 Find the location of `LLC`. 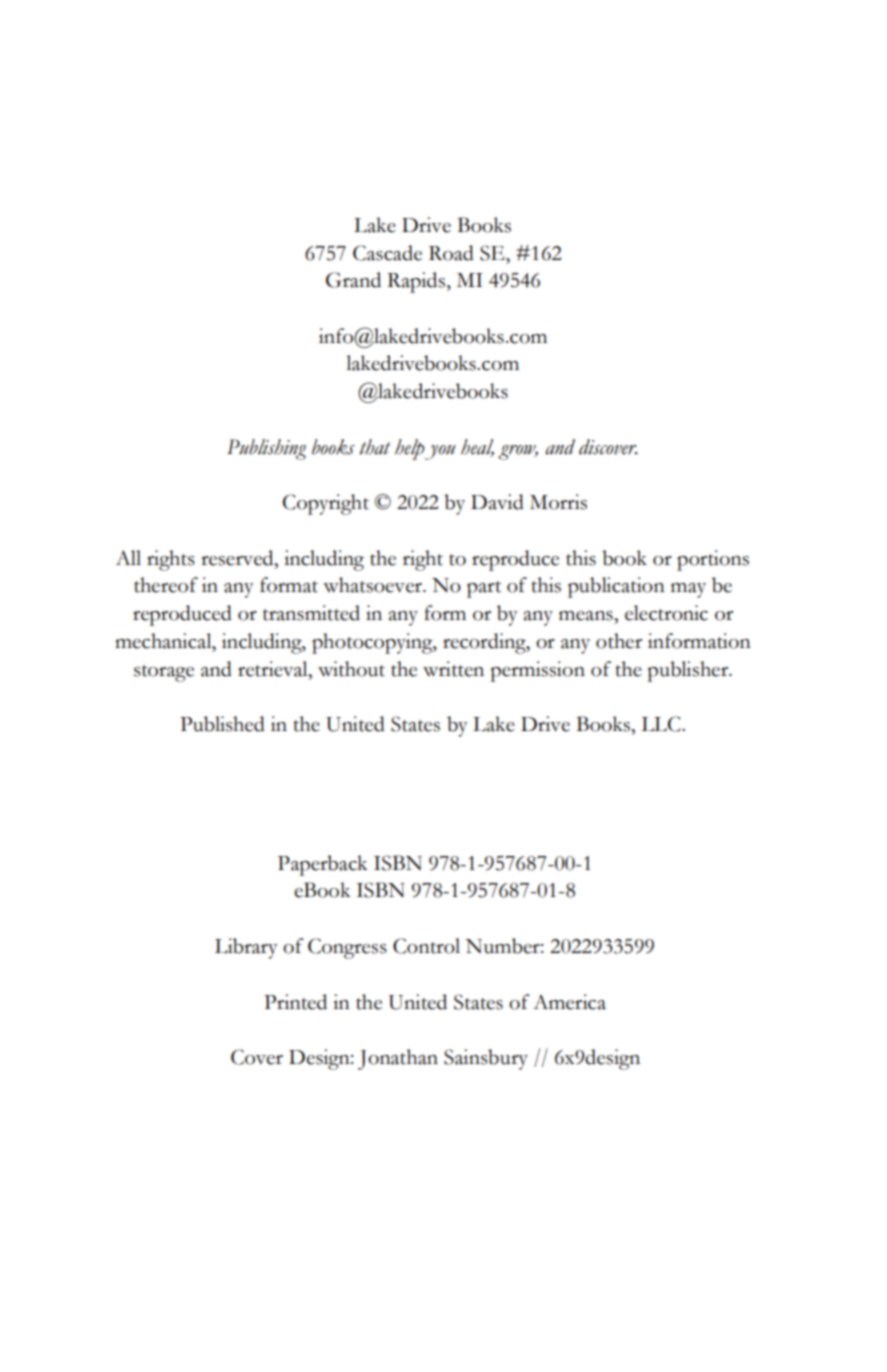

LLC is located at coordinates (662, 724).
